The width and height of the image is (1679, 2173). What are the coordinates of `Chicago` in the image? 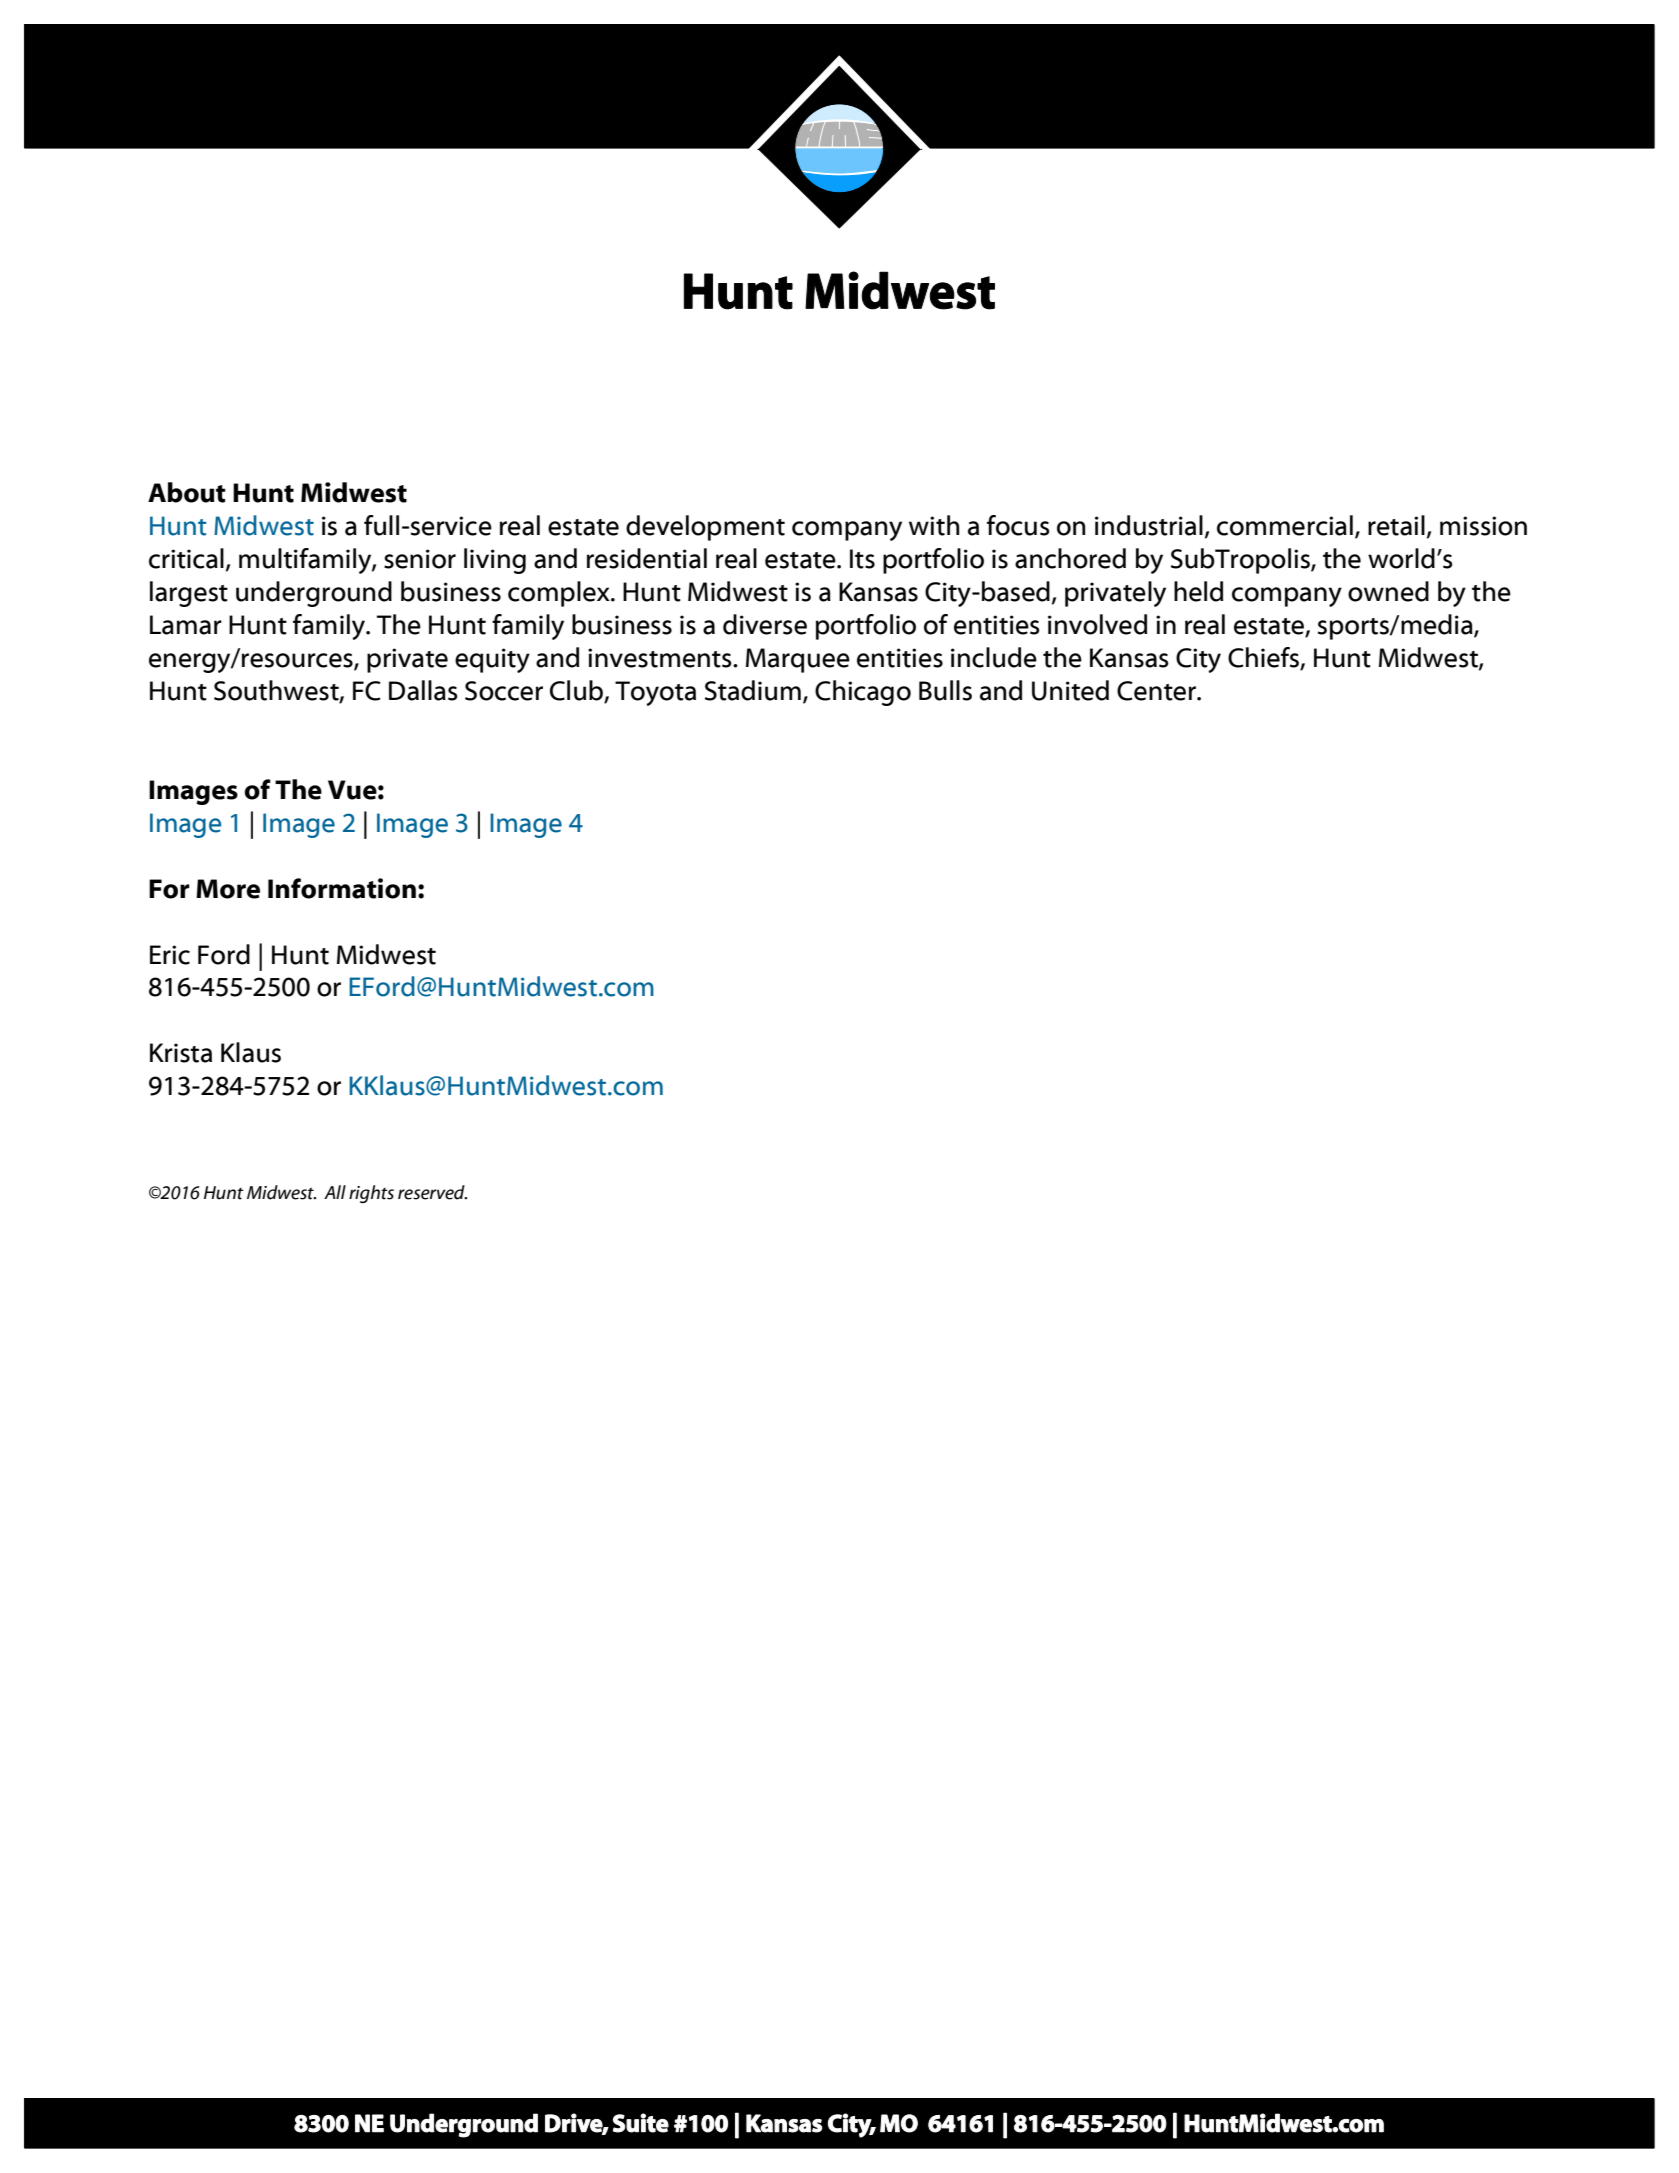 It's located at (863, 693).
